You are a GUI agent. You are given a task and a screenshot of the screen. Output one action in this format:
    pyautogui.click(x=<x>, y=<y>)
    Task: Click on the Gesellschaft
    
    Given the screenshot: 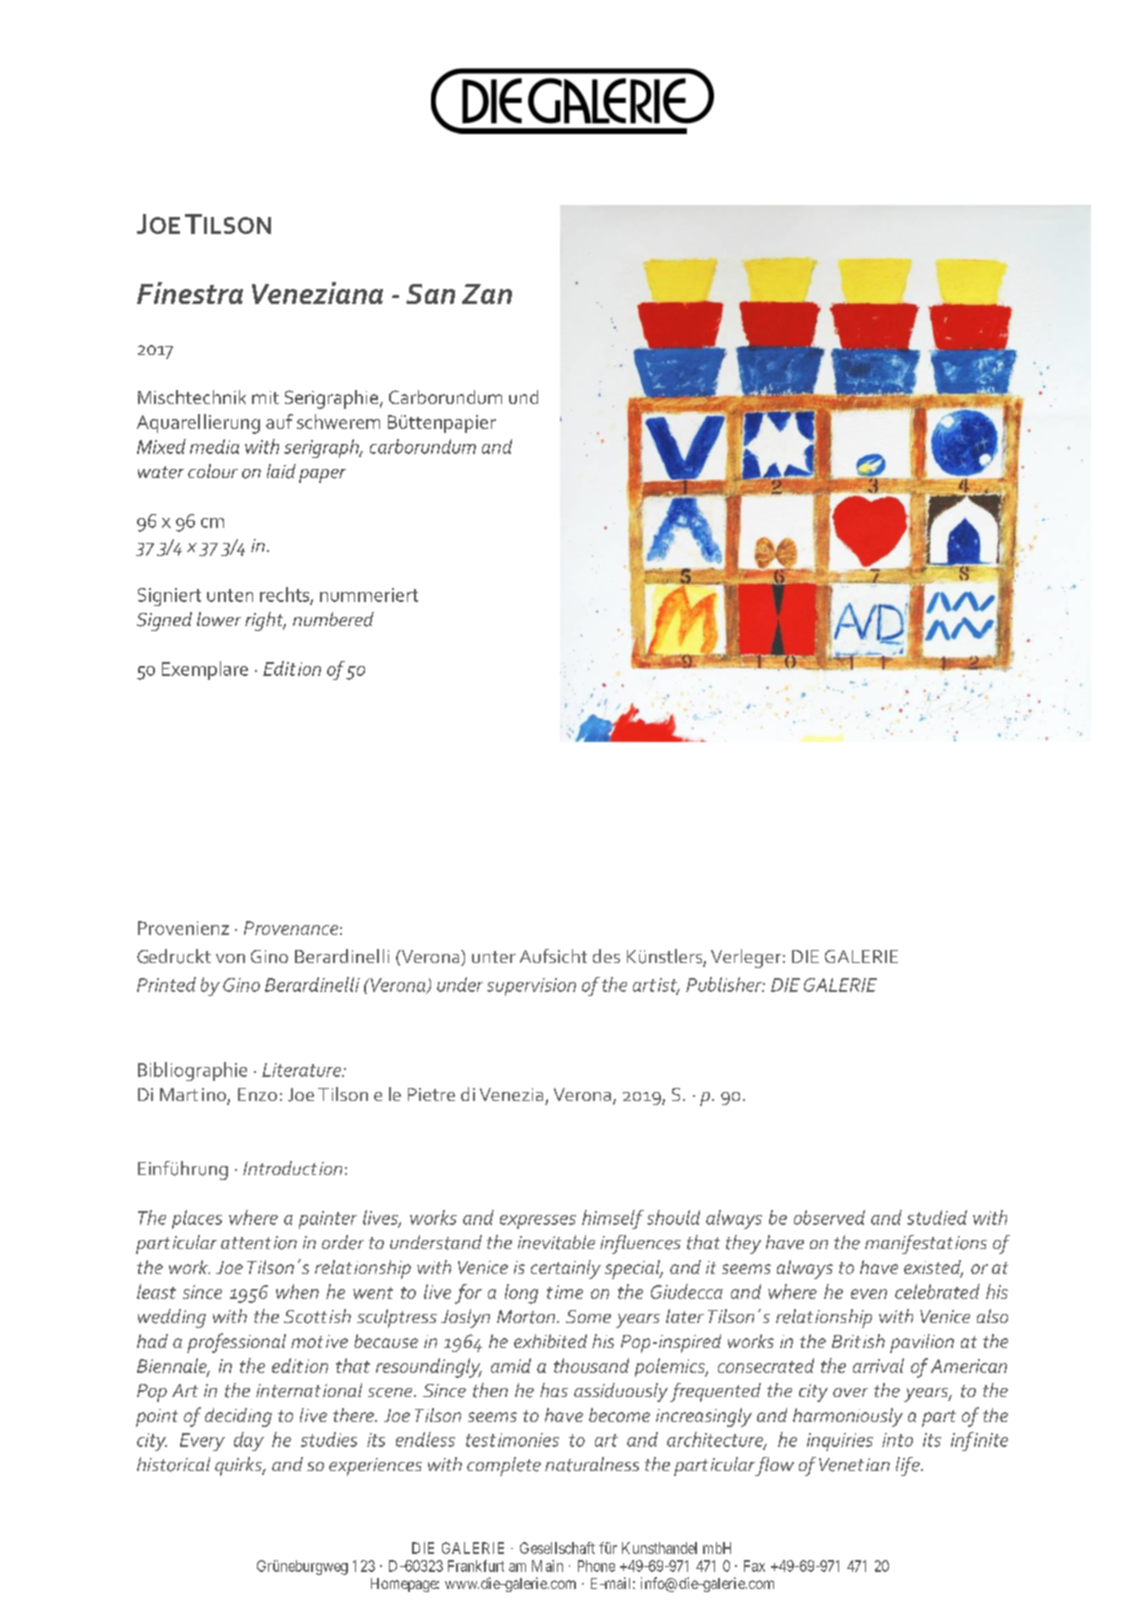 What is the action you would take?
    pyautogui.click(x=557, y=1548)
